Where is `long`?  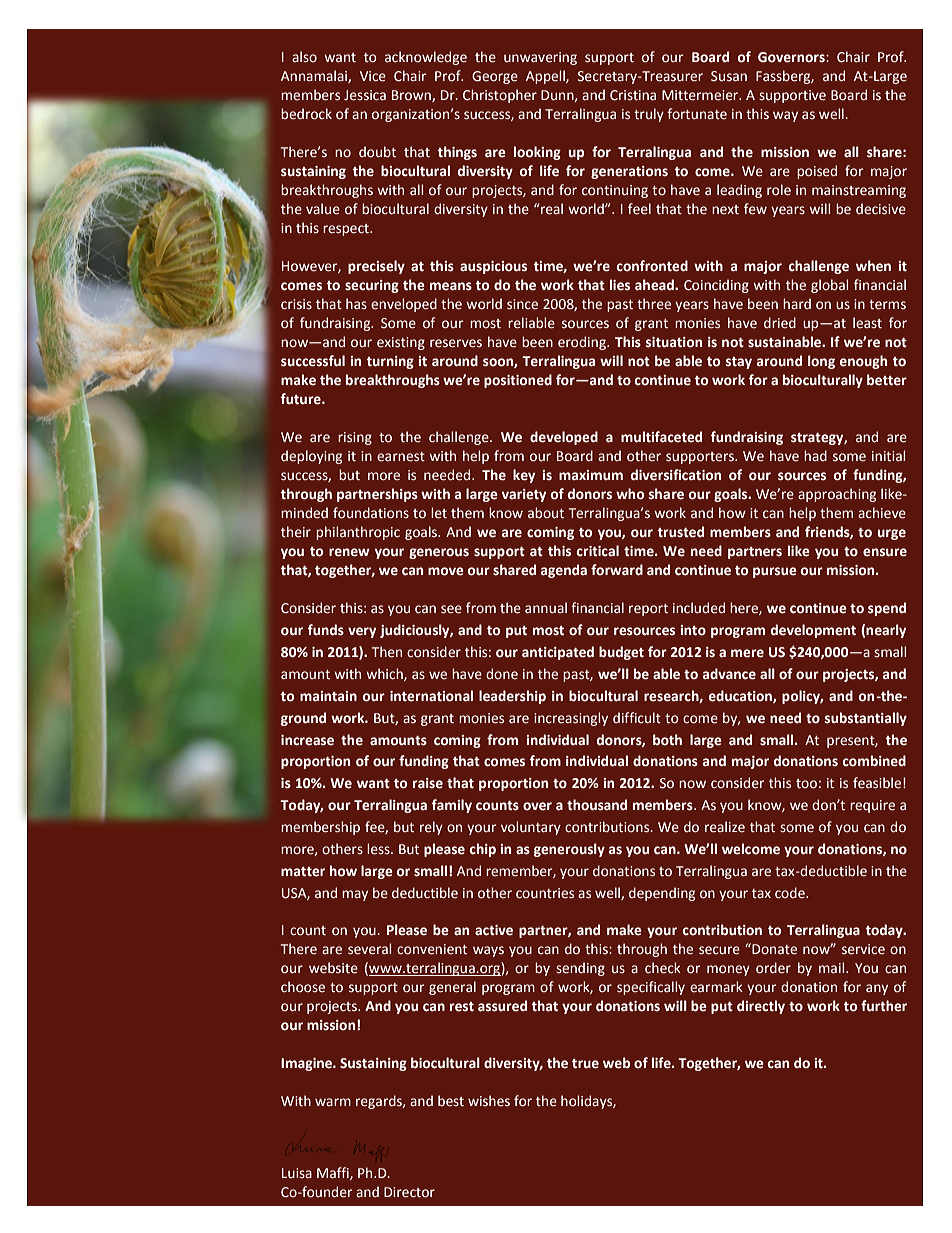 long is located at coordinates (821, 362).
